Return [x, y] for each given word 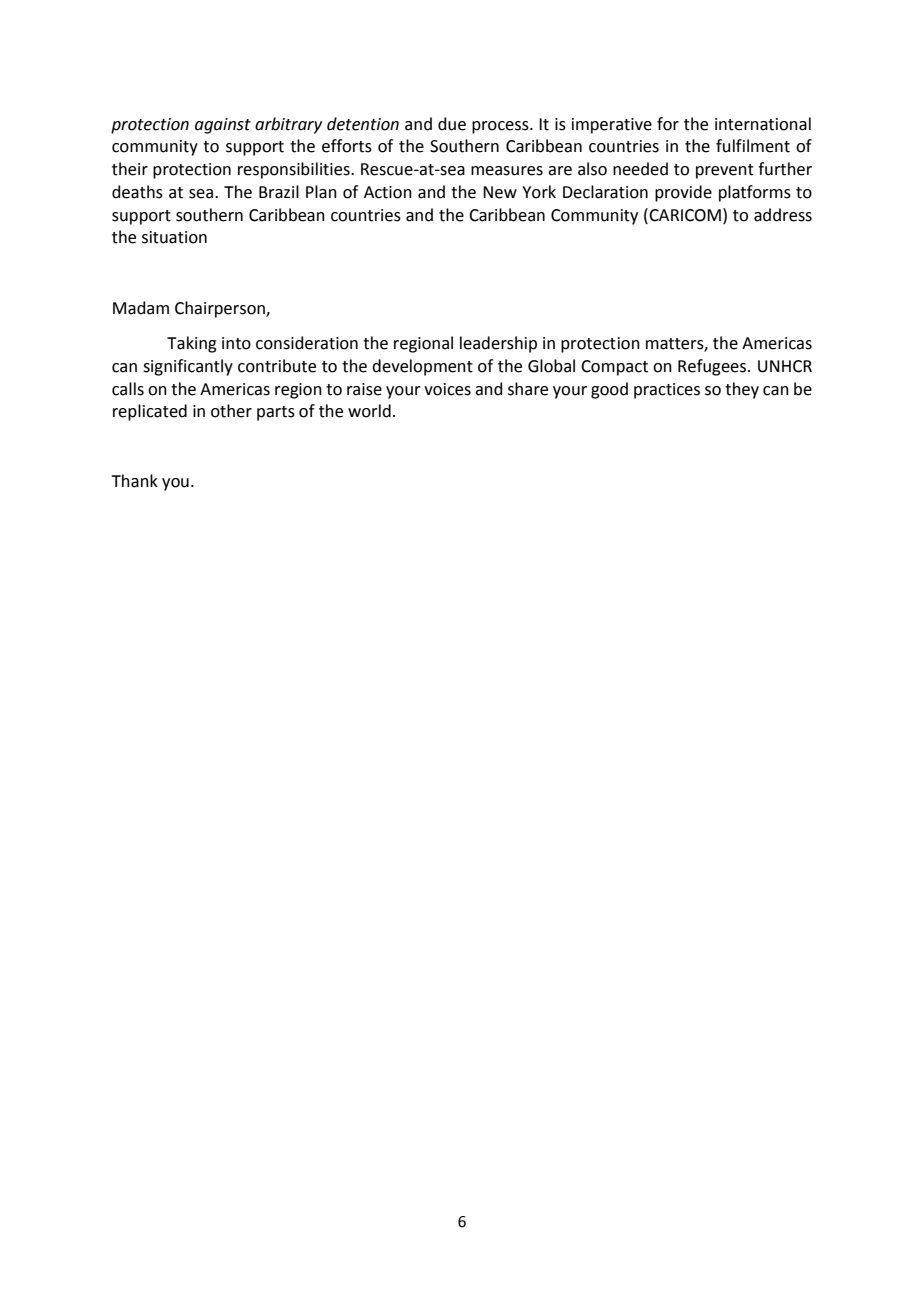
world [369, 411]
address [783, 215]
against [223, 126]
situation [174, 237]
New [500, 192]
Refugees [713, 367]
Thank [134, 481]
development [422, 367]
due [452, 124]
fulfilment [753, 146]
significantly [188, 367]
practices [667, 391]
